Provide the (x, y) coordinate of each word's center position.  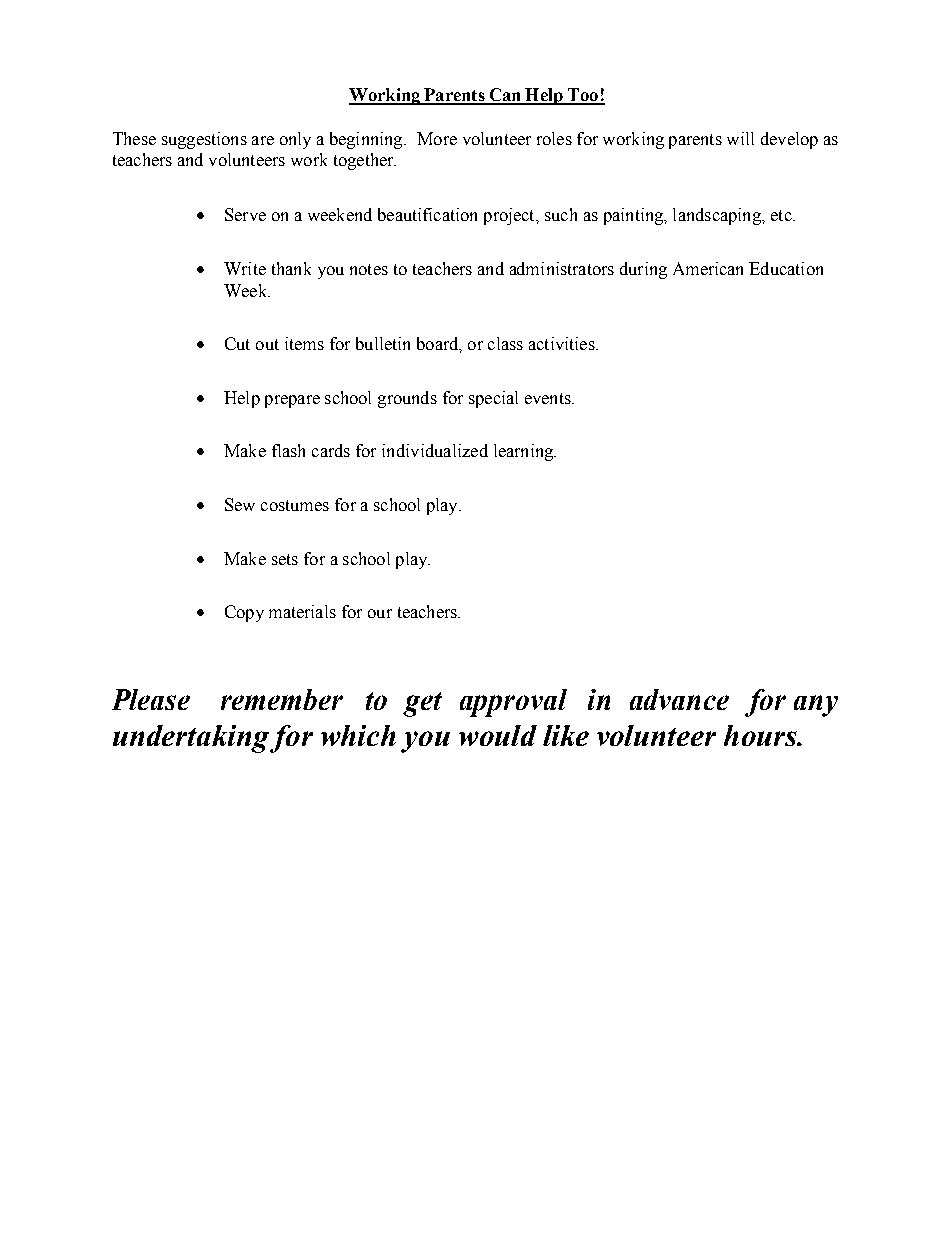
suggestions (204, 140)
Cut (237, 343)
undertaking (191, 739)
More (437, 138)
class (505, 343)
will (740, 138)
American (708, 268)
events (549, 398)
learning (524, 452)
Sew (240, 504)
